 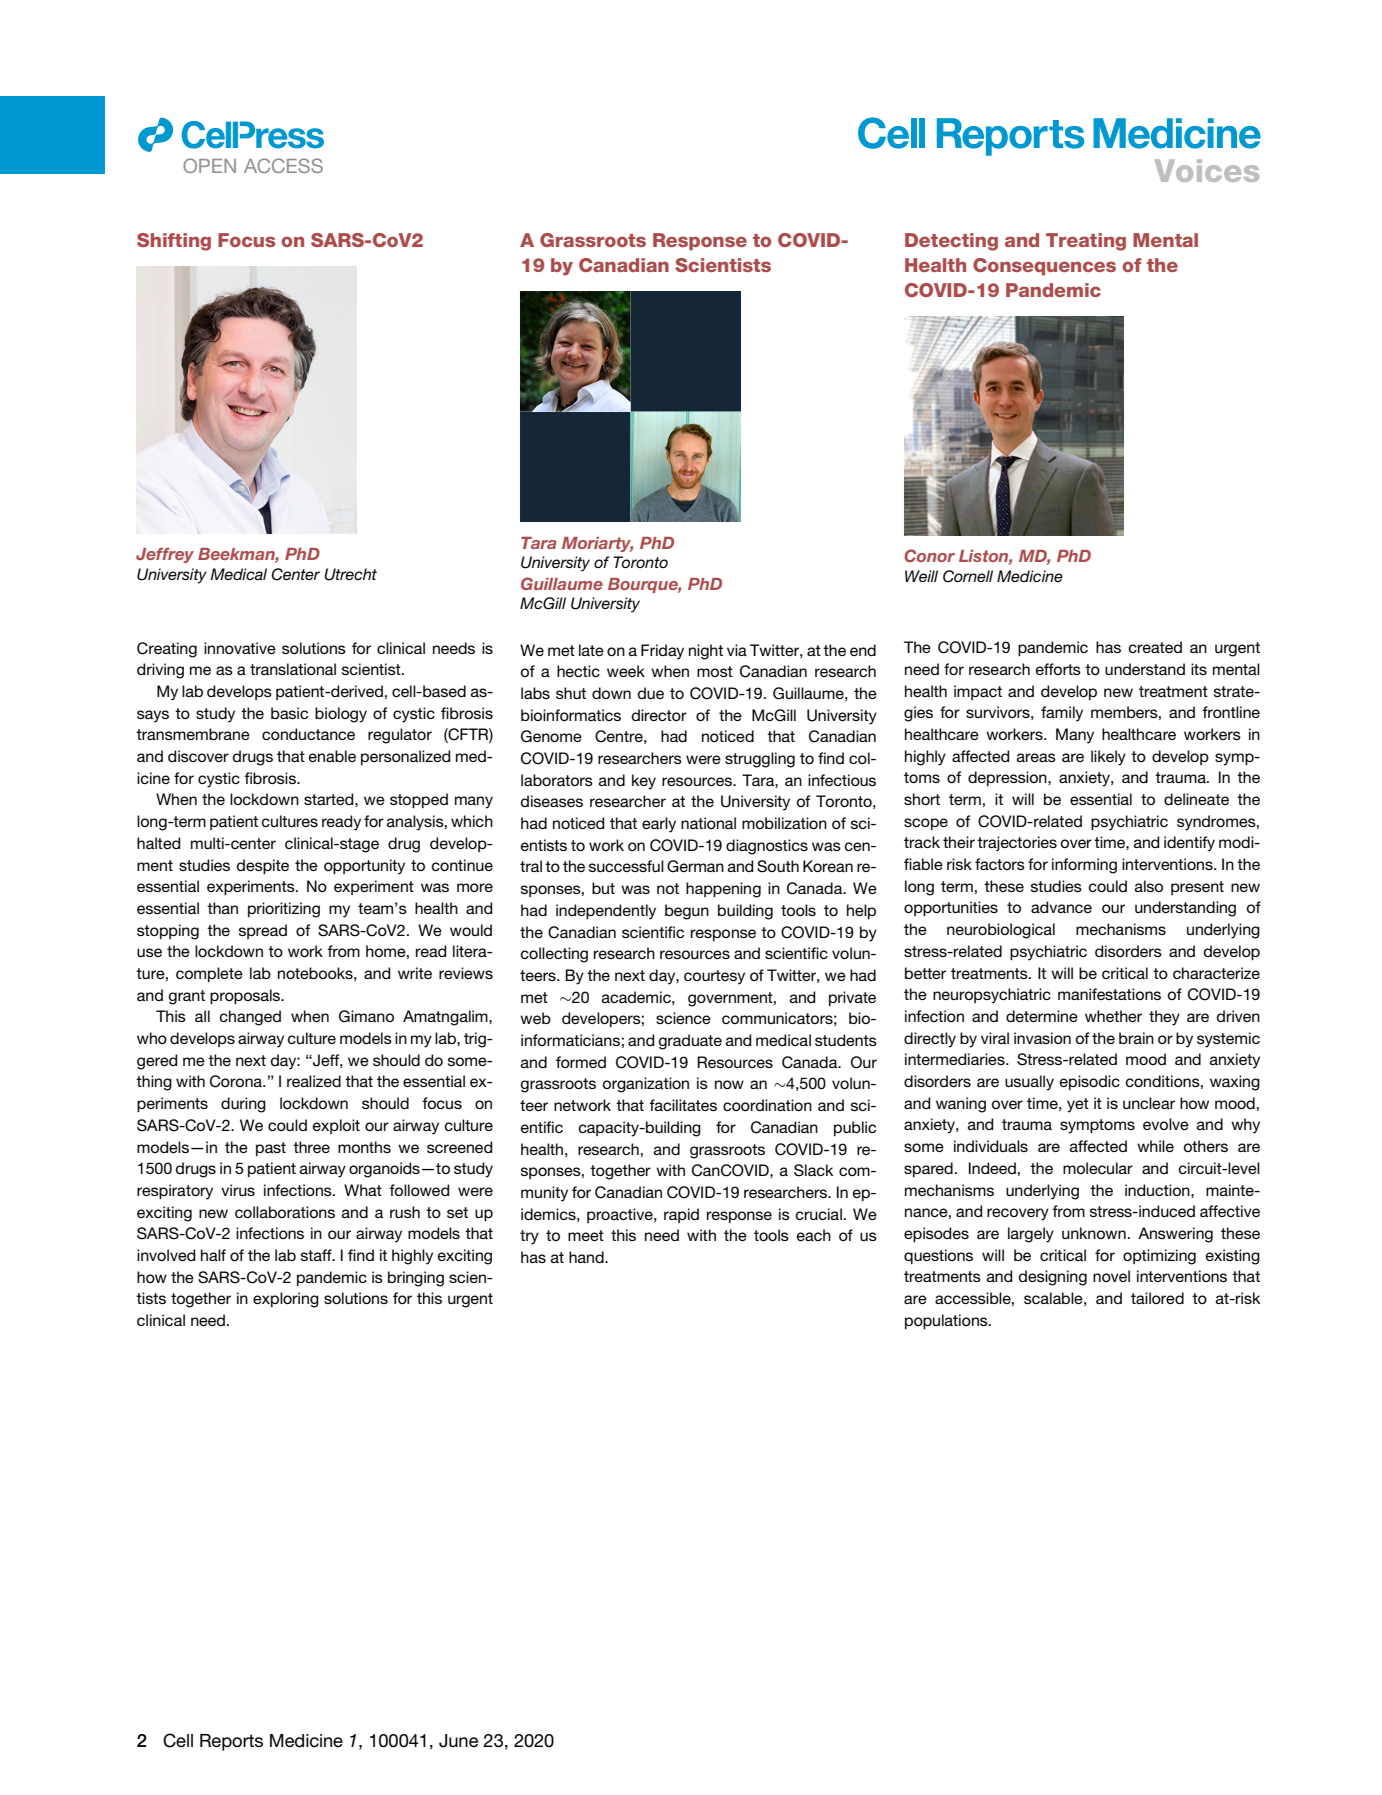 I want to click on molecular, so click(x=1098, y=1168).
